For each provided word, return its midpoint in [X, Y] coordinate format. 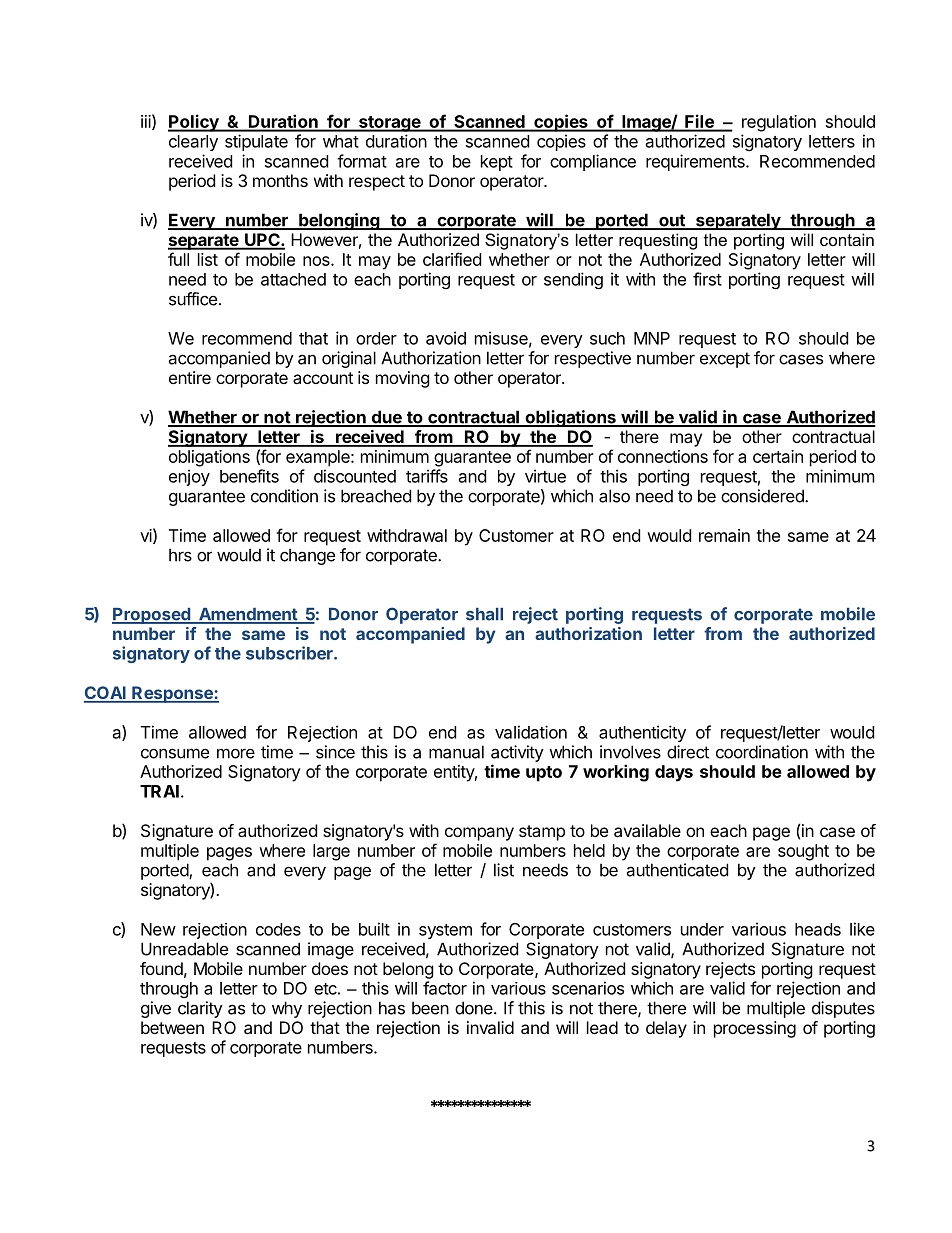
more [236, 753]
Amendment [247, 615]
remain [724, 535]
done [475, 1008]
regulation [779, 123]
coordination [762, 752]
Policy [194, 123]
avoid [446, 338]
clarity [200, 1009]
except [725, 360]
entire [190, 377]
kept [497, 163]
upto [544, 774]
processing [755, 1029]
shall [484, 614]
